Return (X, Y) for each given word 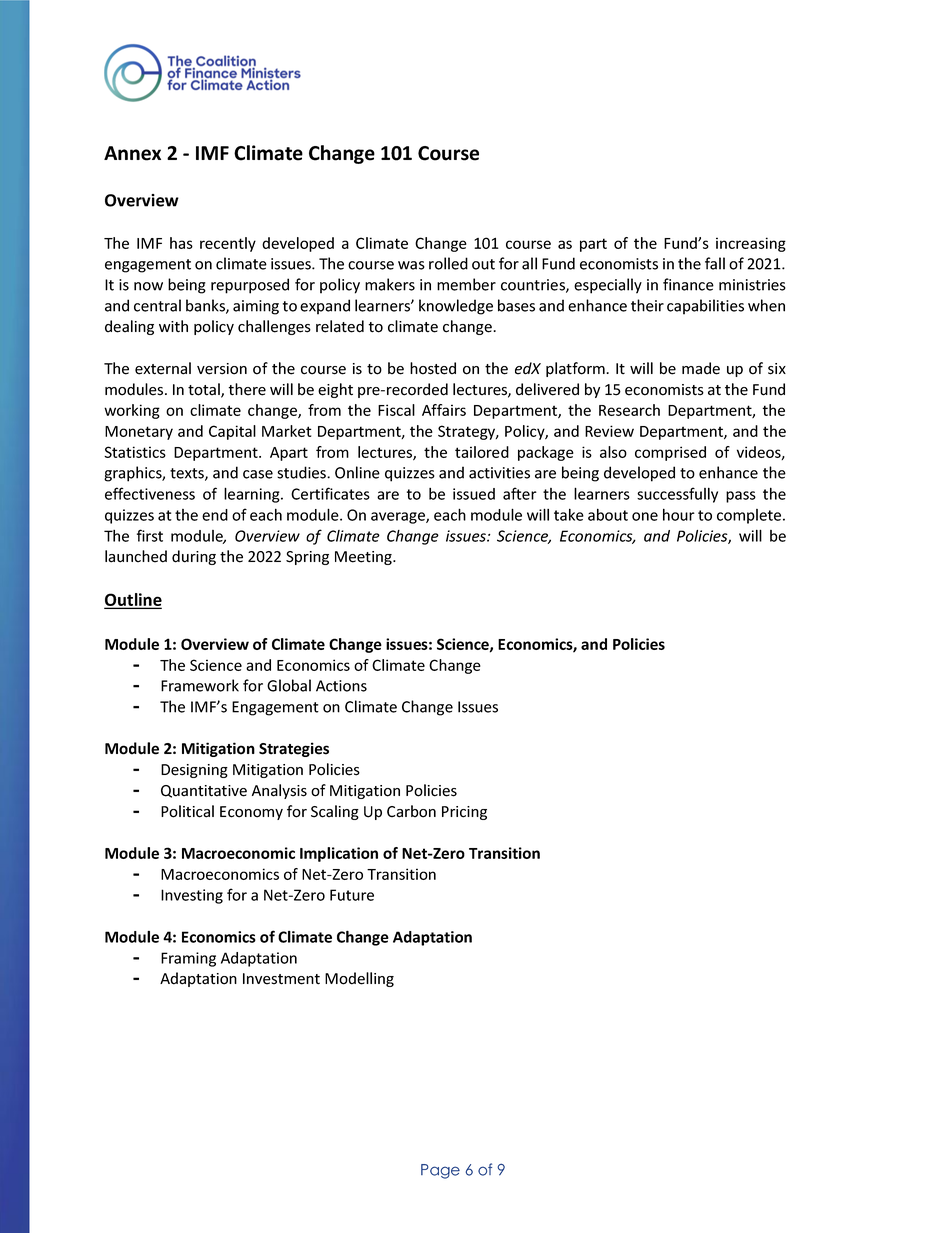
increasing (751, 244)
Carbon (411, 811)
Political (187, 811)
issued (474, 494)
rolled (448, 263)
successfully (677, 495)
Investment (281, 979)
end (215, 515)
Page (440, 1171)
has (181, 243)
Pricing (464, 813)
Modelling (359, 979)
